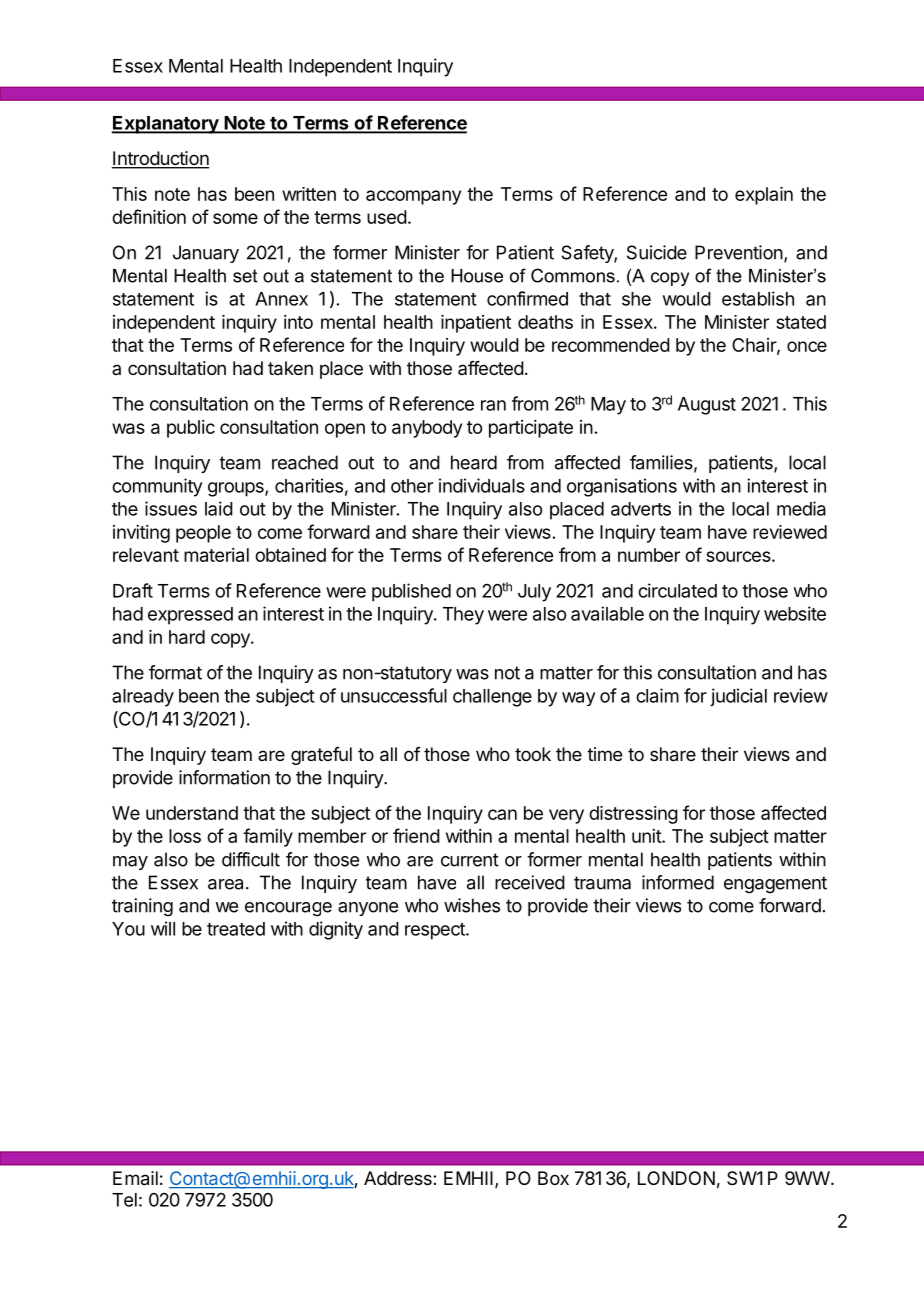 This document has width=924, height=1308. Describe the element at coordinates (135, 1178) in the document. I see `Email` at that location.
